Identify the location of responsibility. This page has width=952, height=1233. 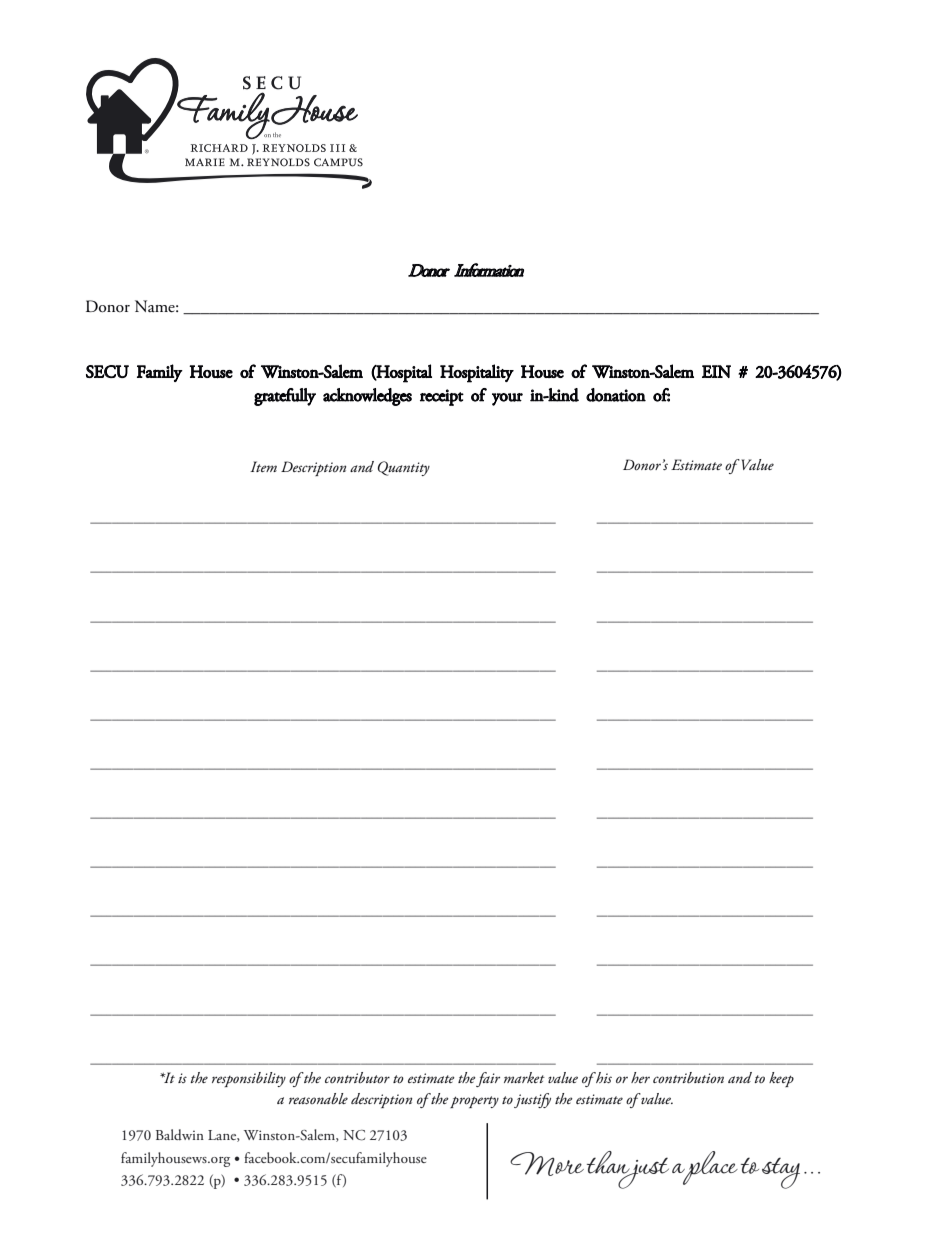
(249, 1079).
